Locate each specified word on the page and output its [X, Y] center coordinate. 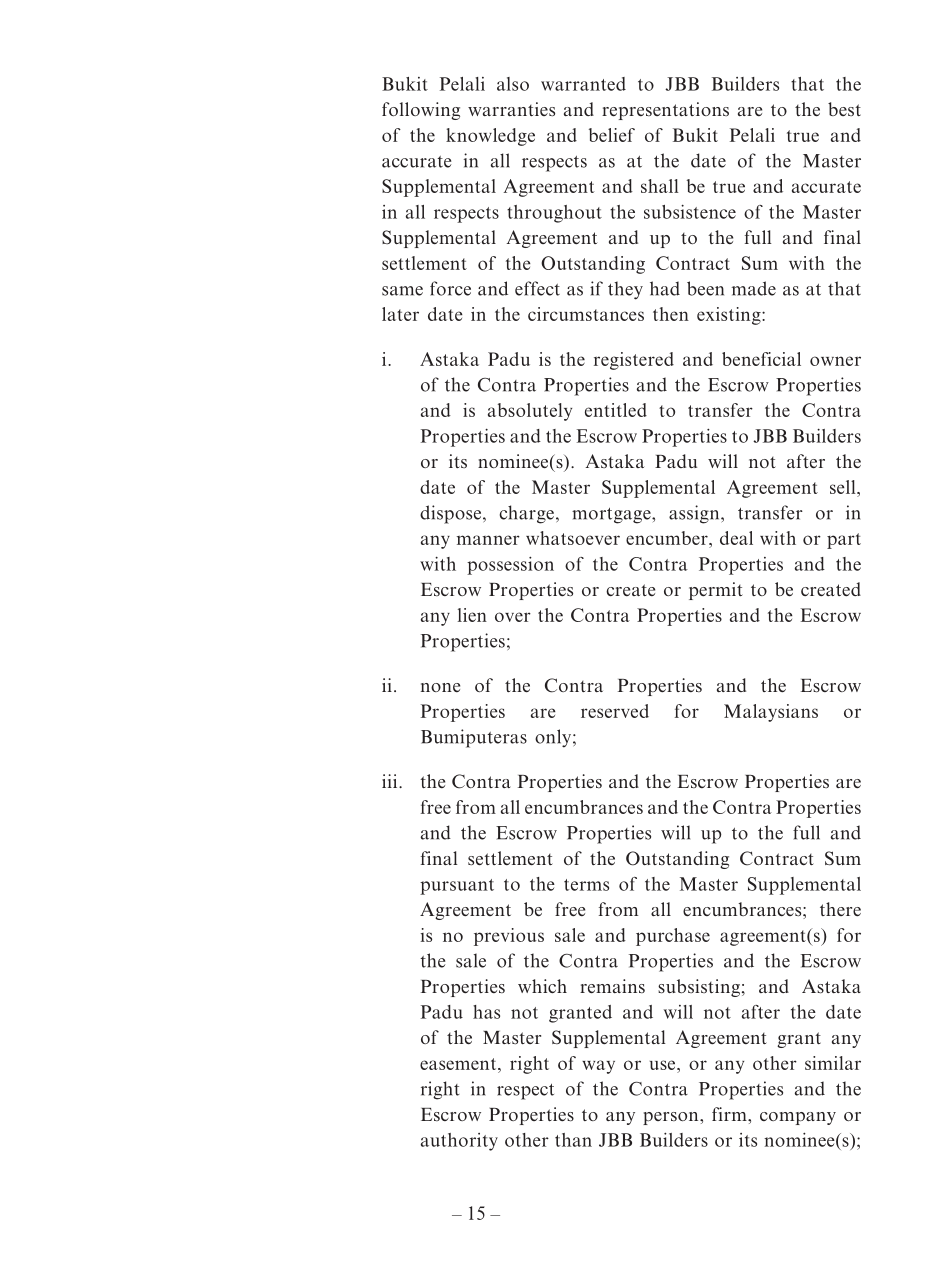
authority [459, 1142]
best [844, 109]
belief [612, 135]
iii [391, 781]
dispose [450, 514]
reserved [615, 711]
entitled [616, 410]
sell [844, 487]
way [598, 1067]
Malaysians [771, 713]
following [421, 111]
